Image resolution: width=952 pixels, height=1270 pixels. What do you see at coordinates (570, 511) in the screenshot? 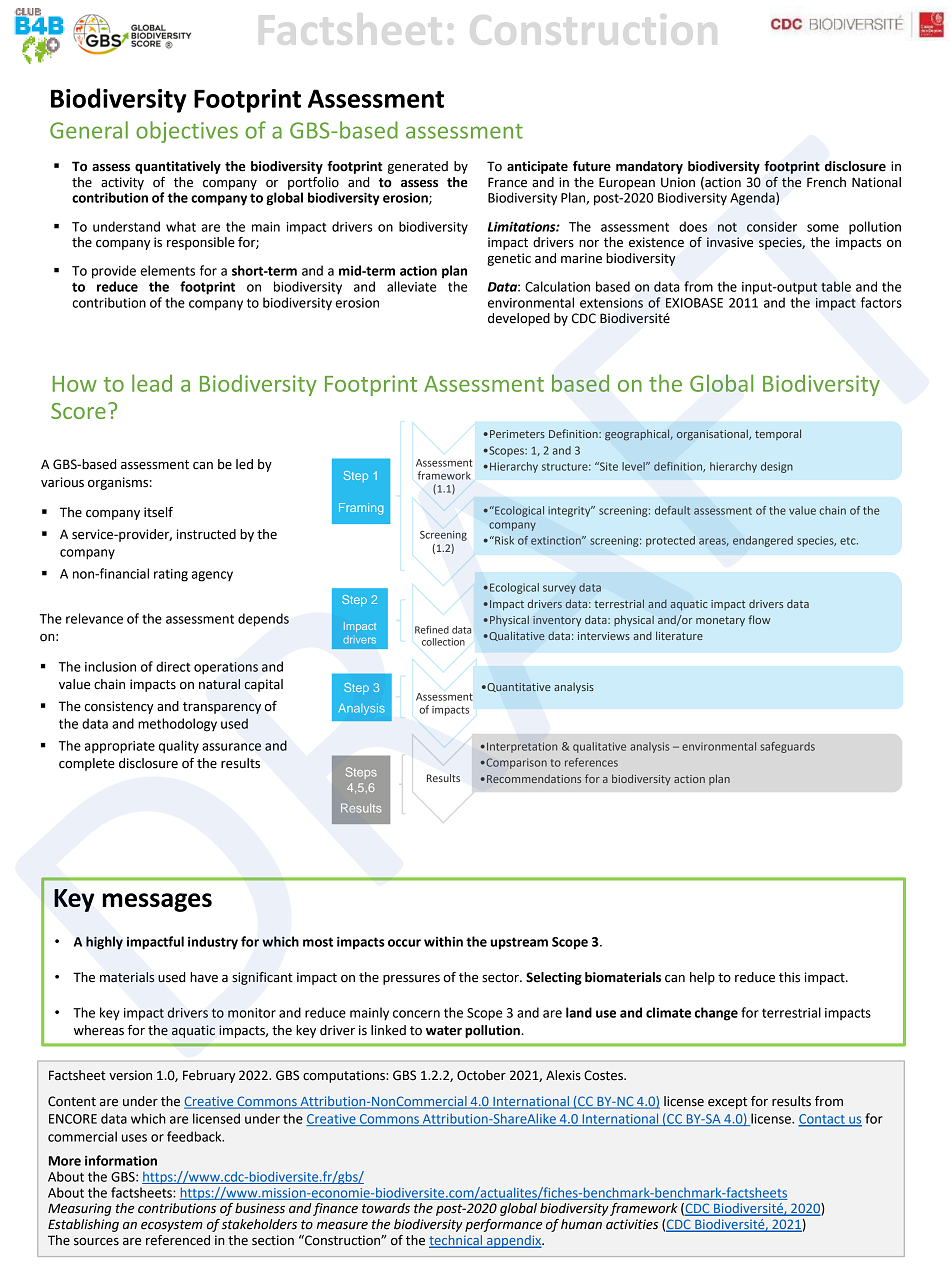
I see `integrity` at bounding box center [570, 511].
